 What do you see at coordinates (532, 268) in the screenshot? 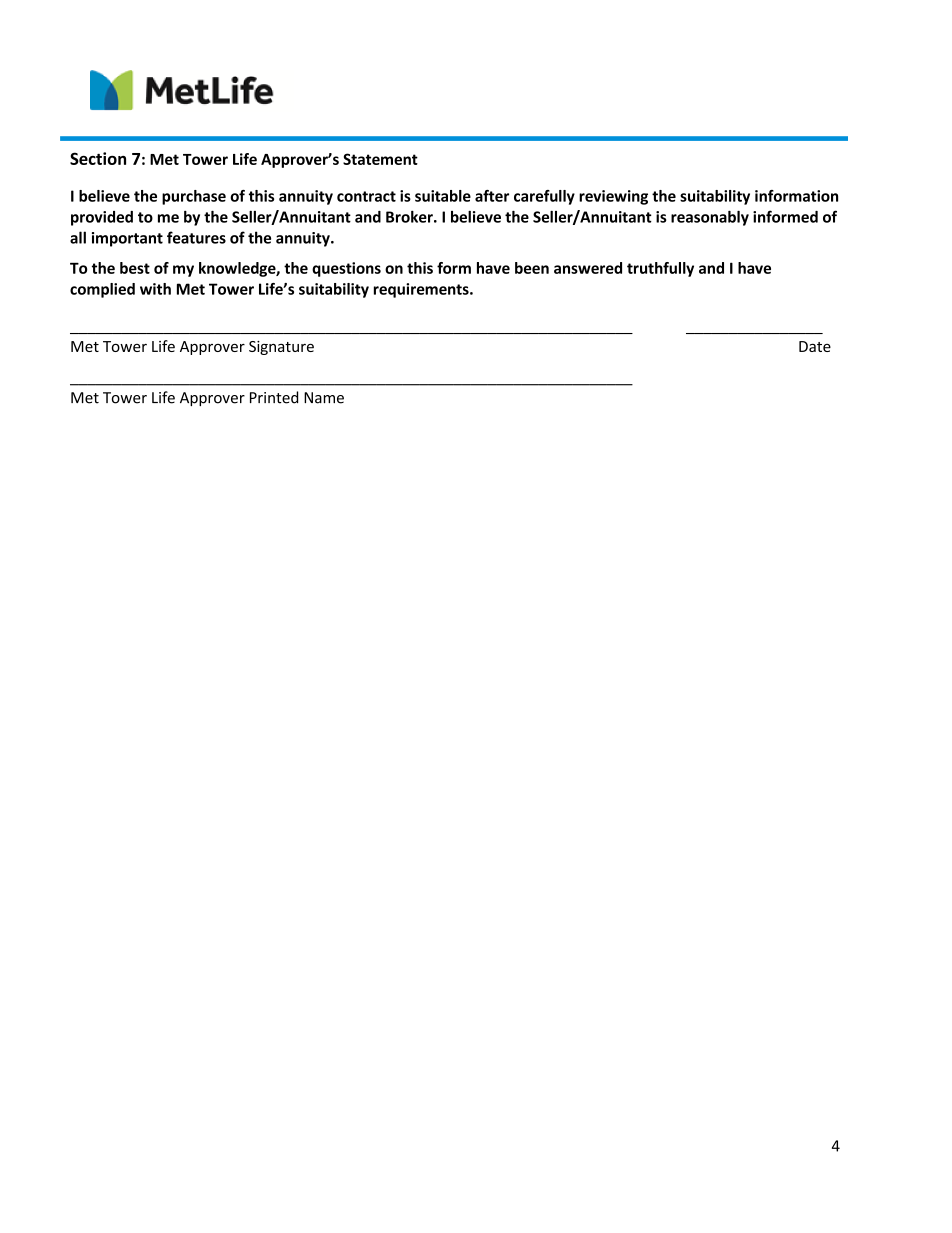
I see `been` at bounding box center [532, 268].
